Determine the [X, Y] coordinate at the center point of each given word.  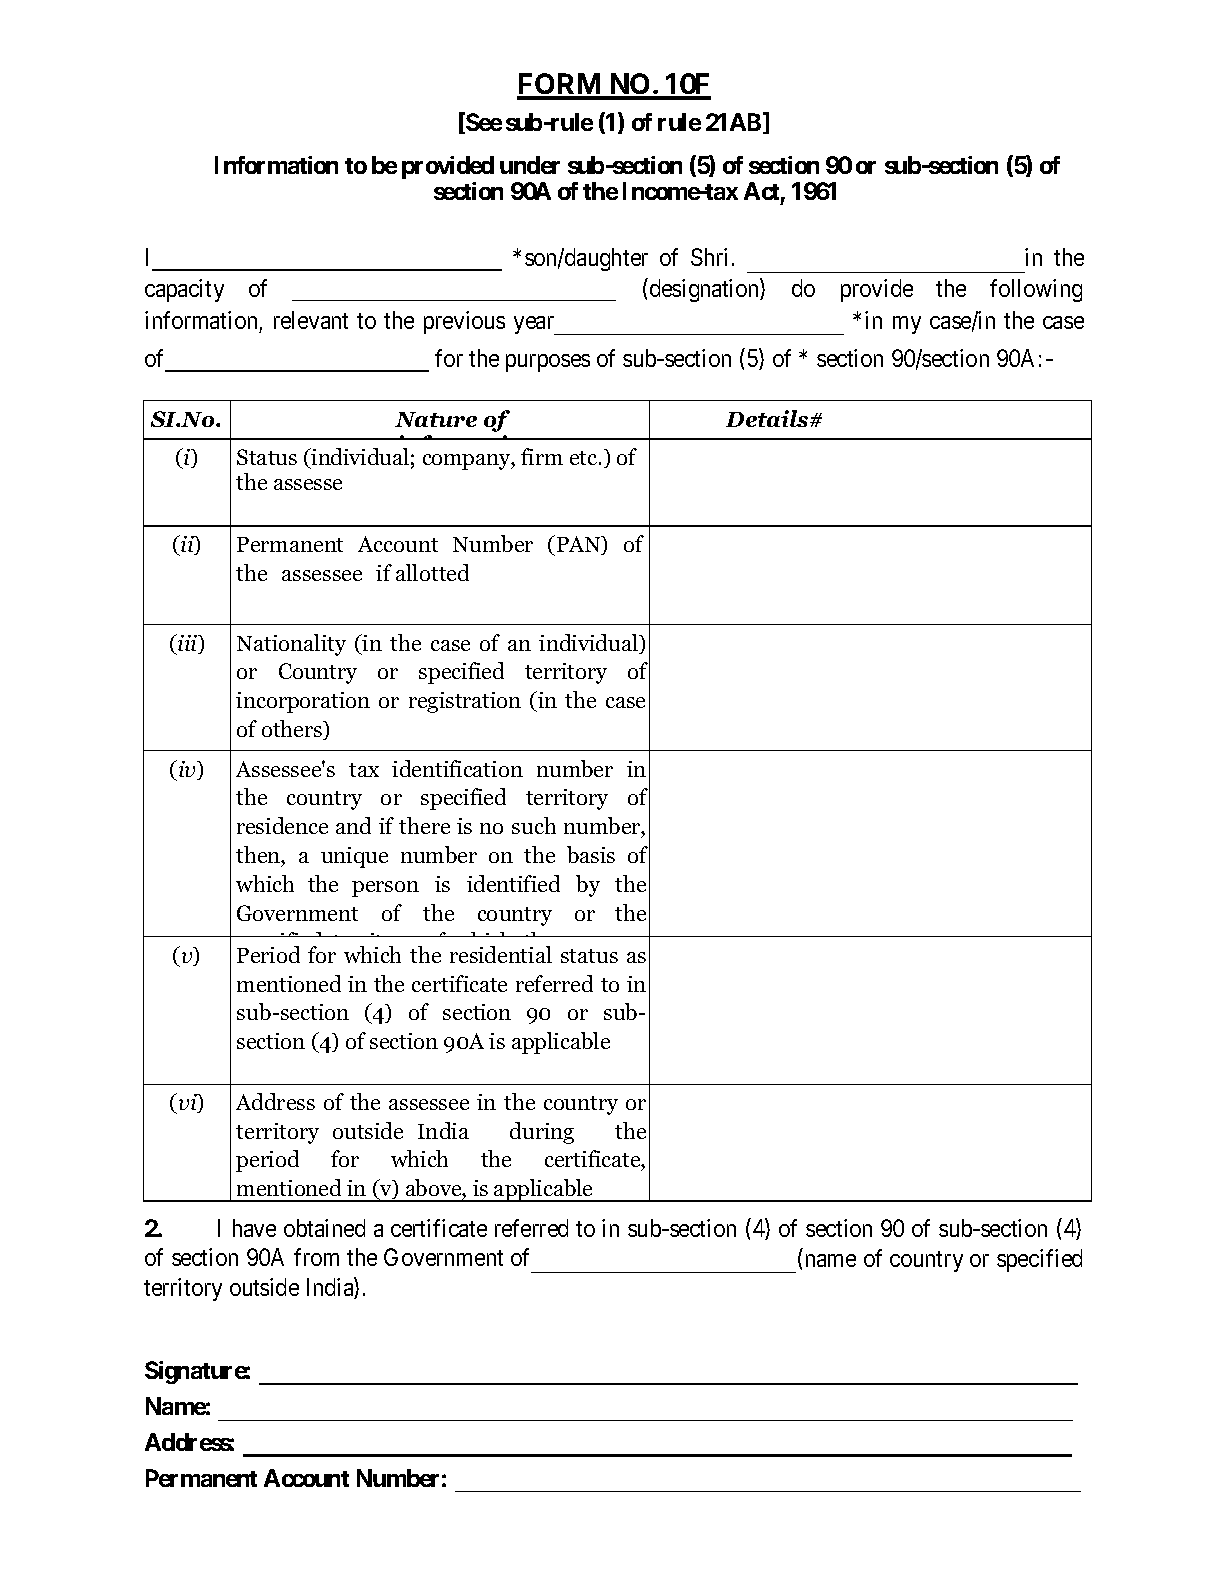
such [534, 825]
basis [591, 854]
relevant [311, 320]
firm [542, 456]
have [254, 1228]
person [385, 889]
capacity [184, 290]
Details [768, 418]
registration [465, 702]
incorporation [303, 702]
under [530, 165]
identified [513, 883]
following [1036, 290]
